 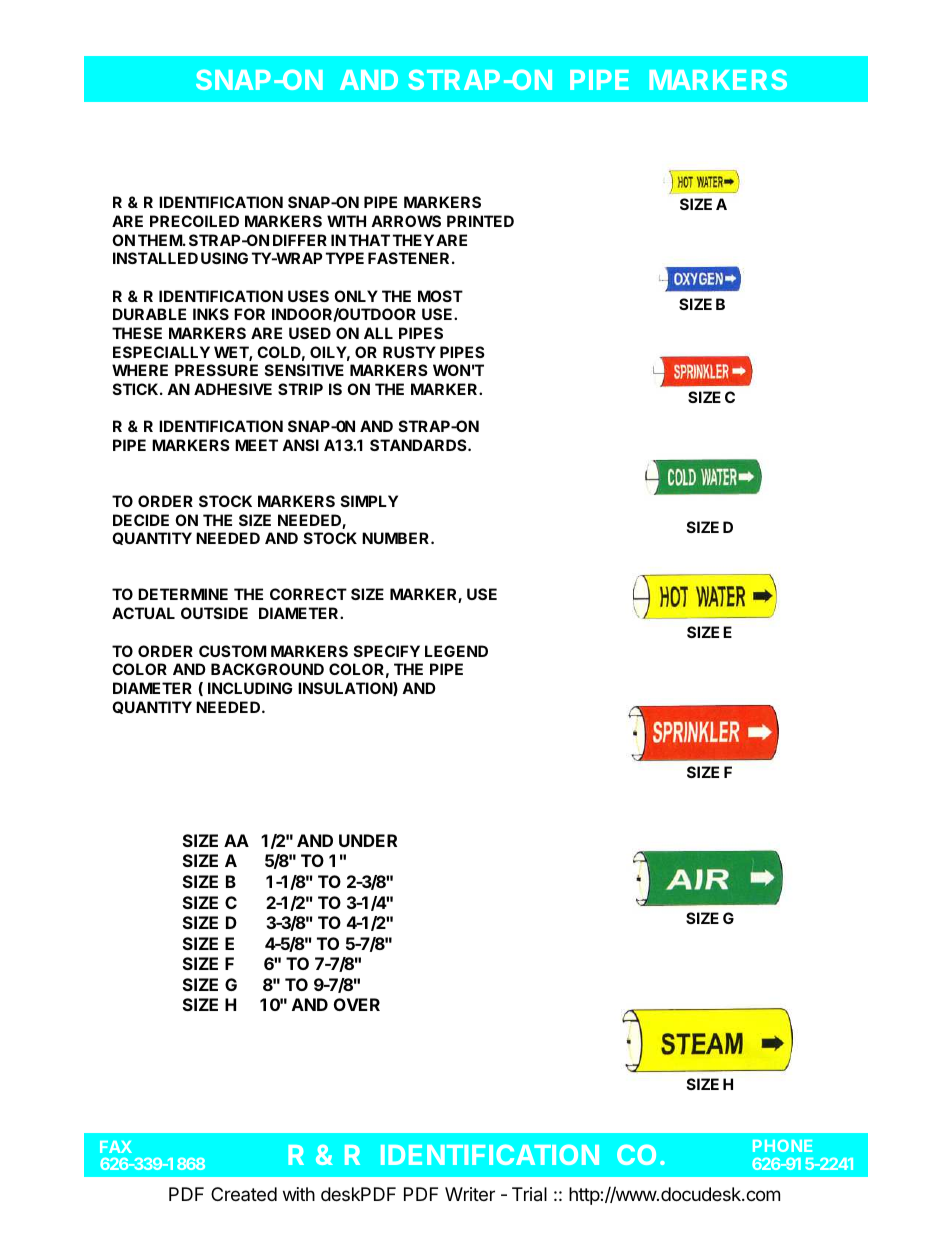 I want to click on SPECIFY, so click(x=387, y=651).
